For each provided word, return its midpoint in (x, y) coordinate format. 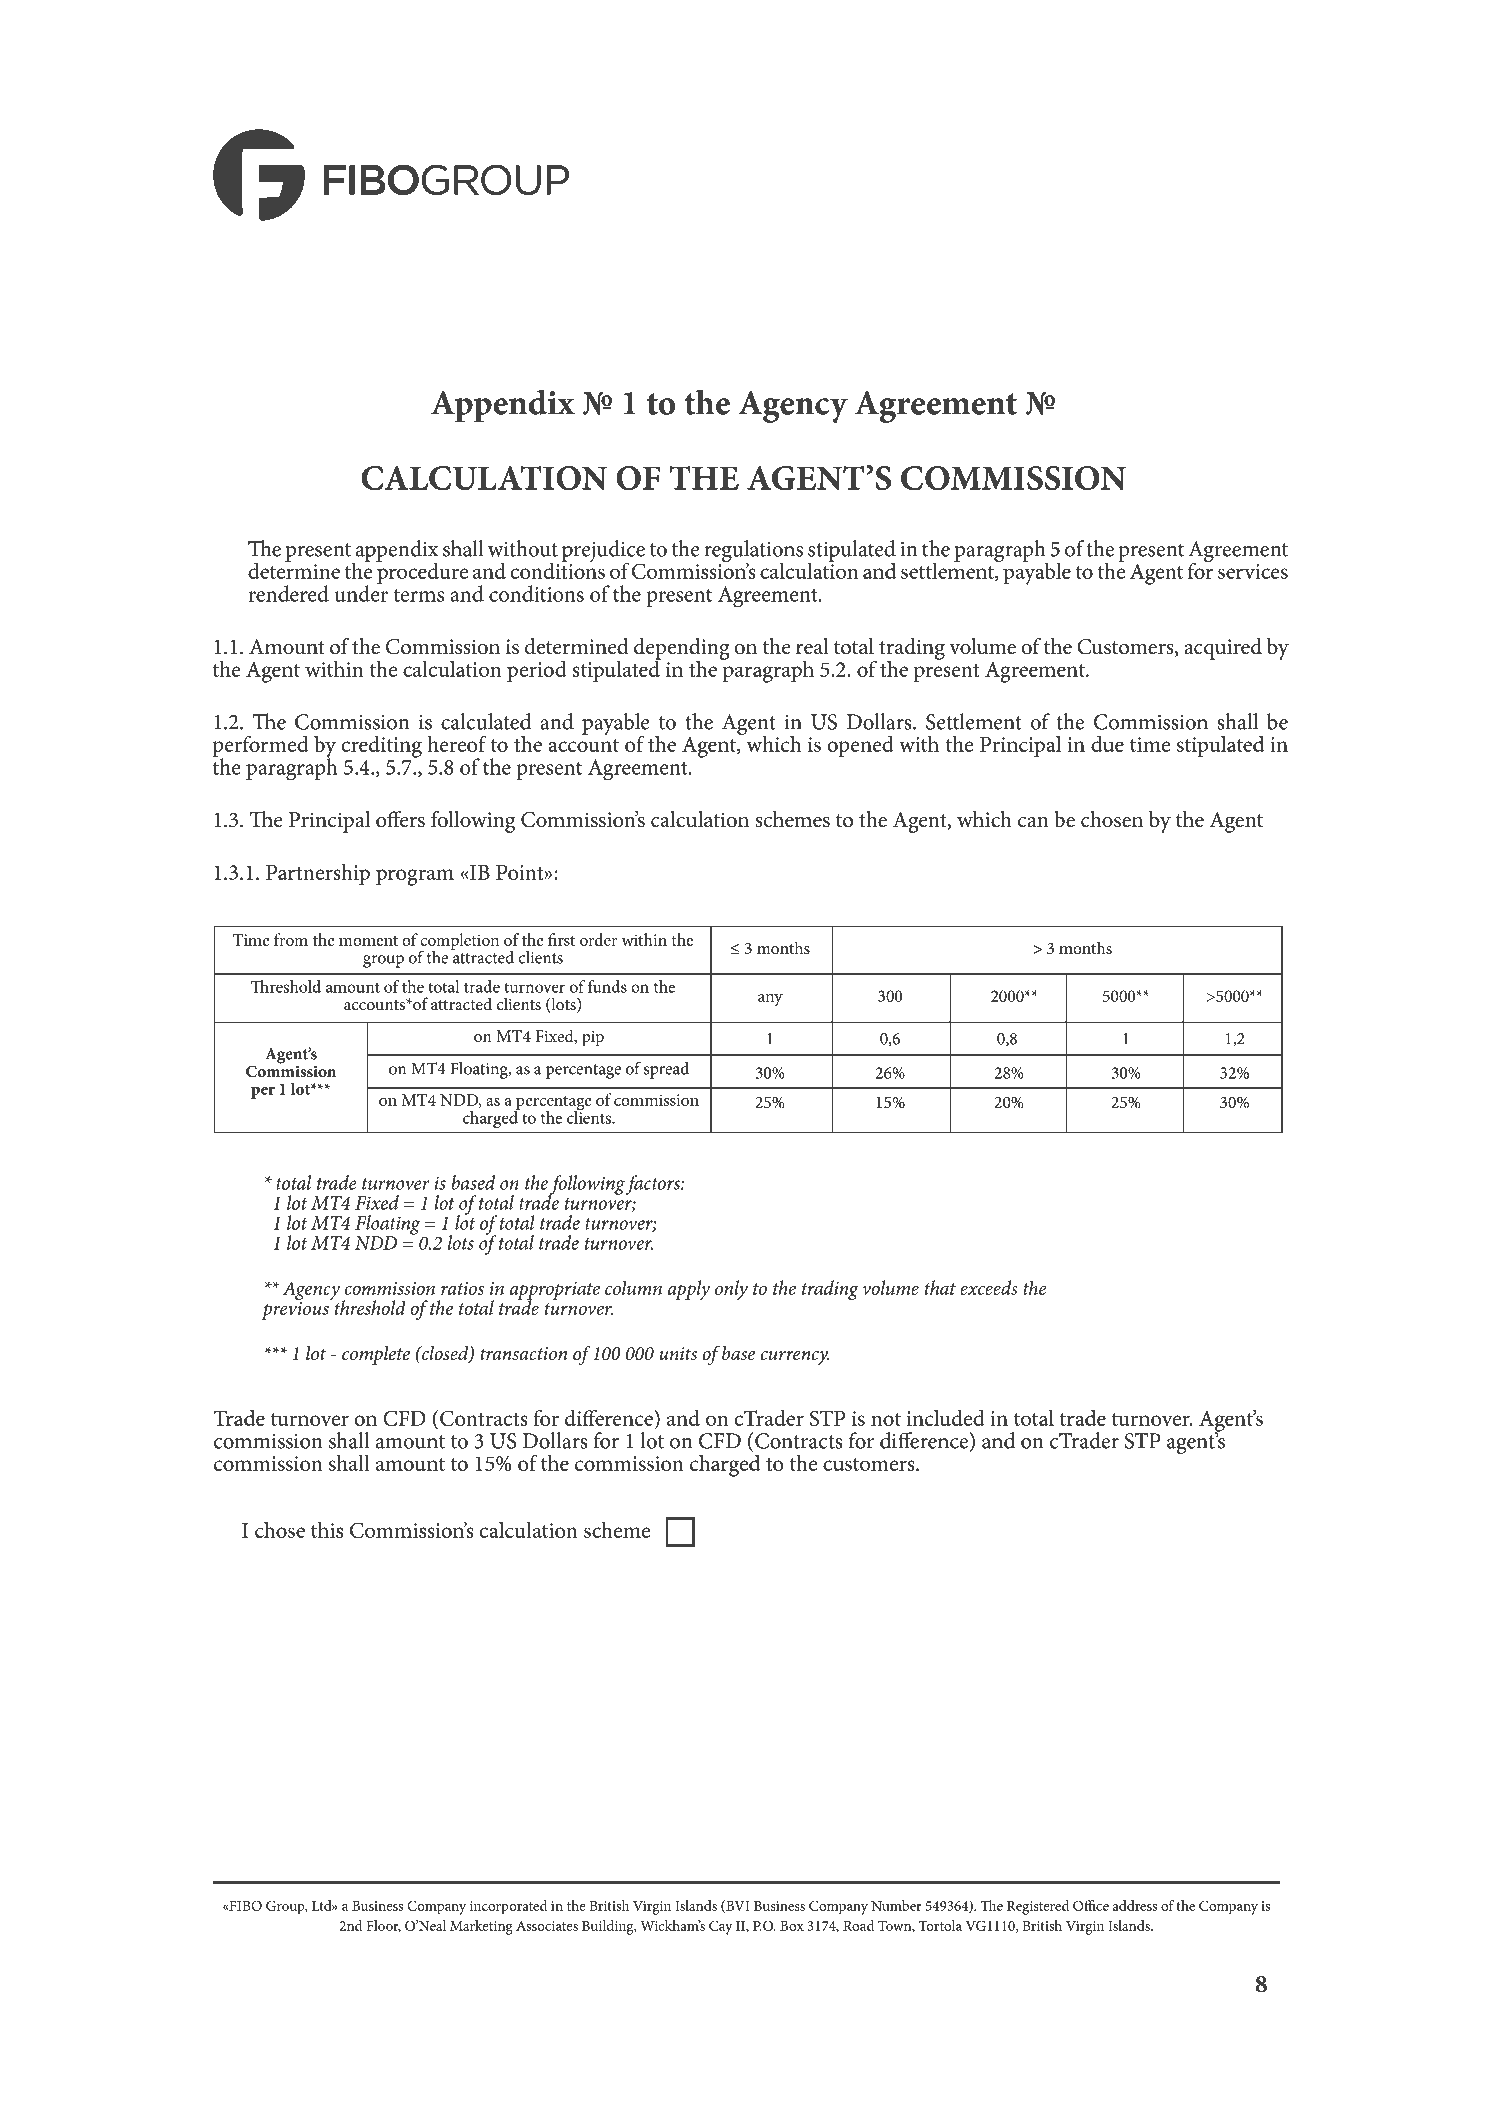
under (361, 592)
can (1033, 822)
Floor (383, 1926)
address (1135, 1905)
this (327, 1530)
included (946, 1418)
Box (792, 1926)
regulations (753, 552)
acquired (1223, 649)
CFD (720, 1441)
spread (666, 1070)
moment (368, 941)
